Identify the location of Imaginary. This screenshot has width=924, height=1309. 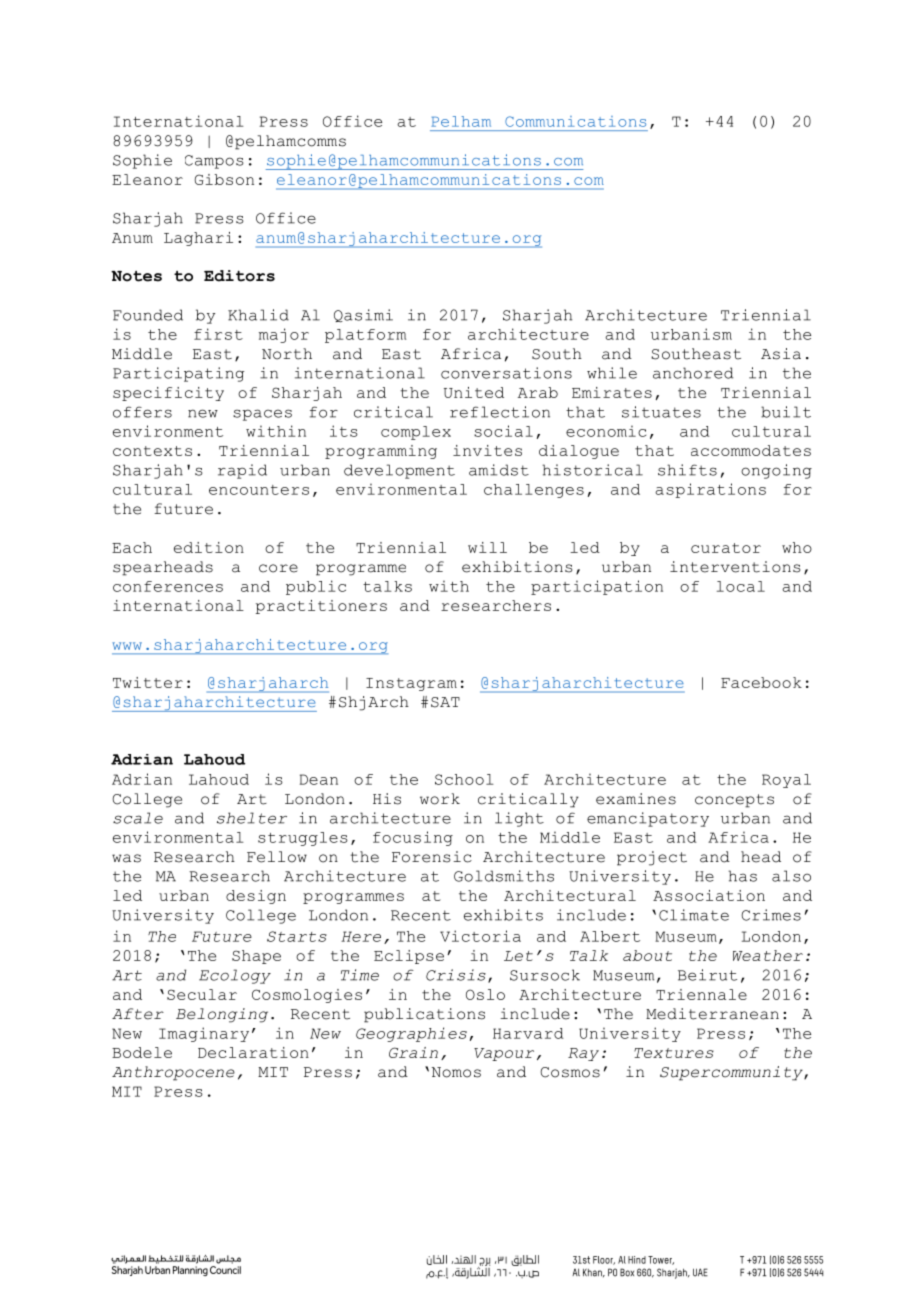
(204, 1034).
